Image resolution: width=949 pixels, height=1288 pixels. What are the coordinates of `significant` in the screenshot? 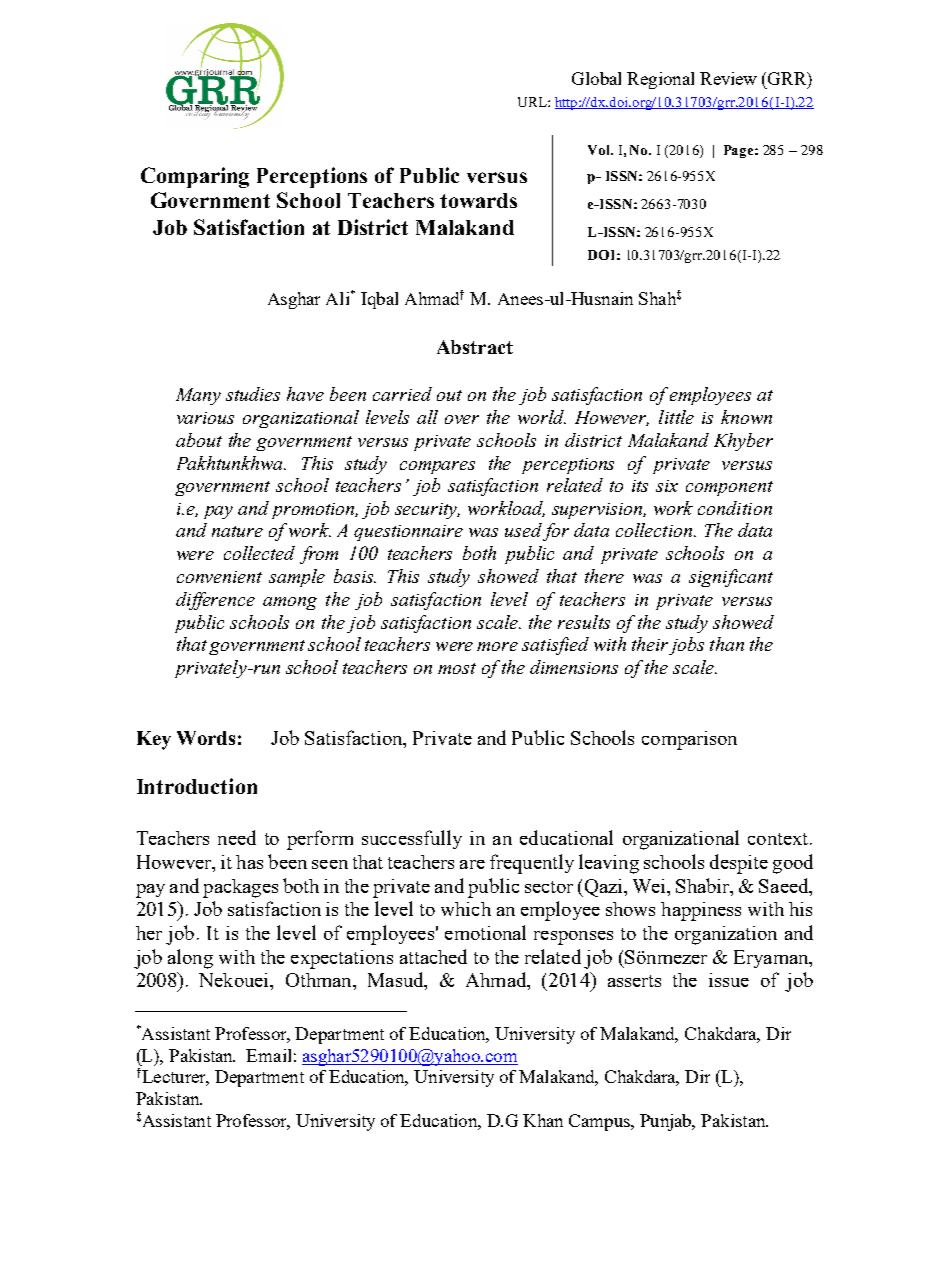 It's located at (731, 578).
